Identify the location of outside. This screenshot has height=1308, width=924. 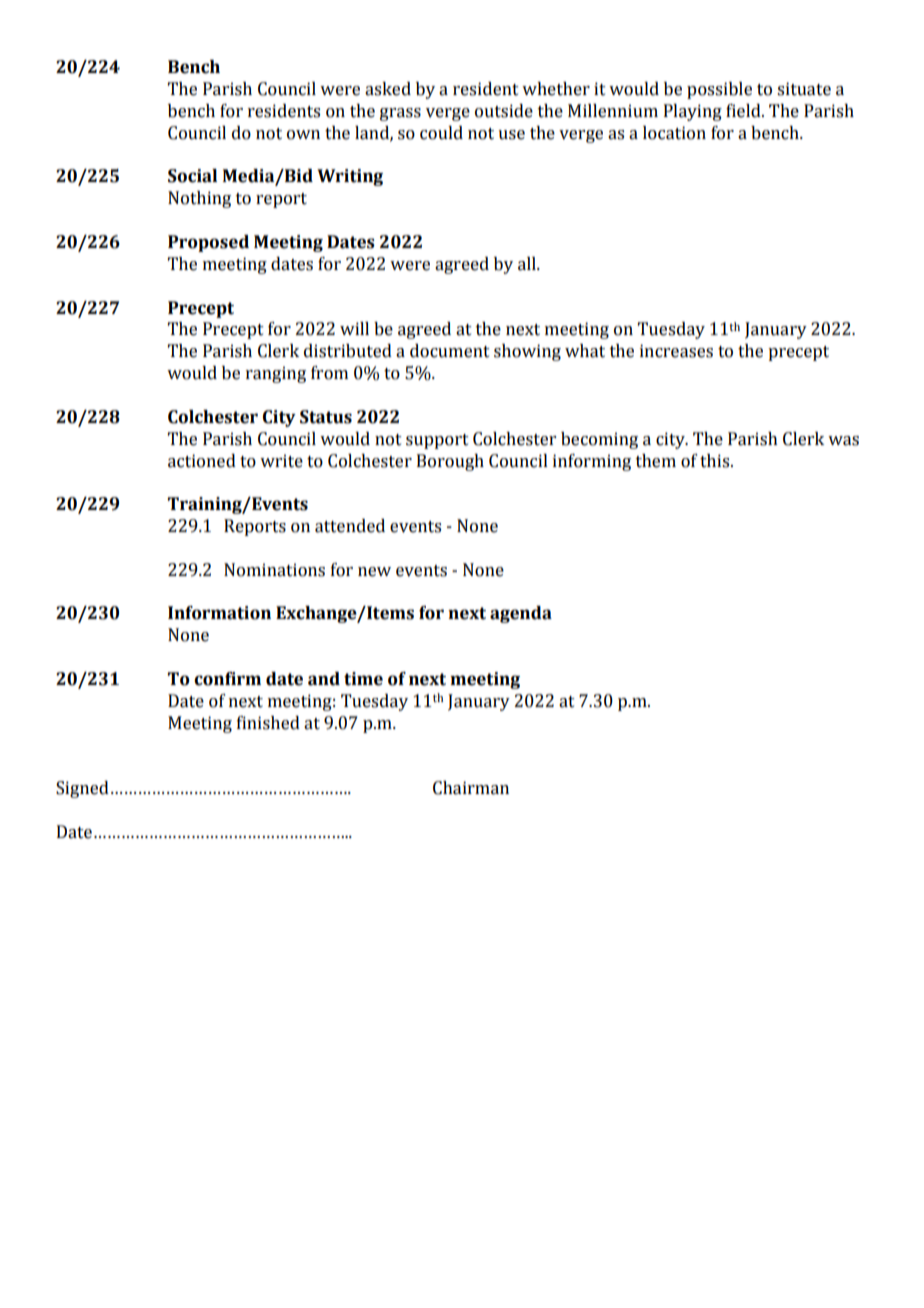
(504, 111).
